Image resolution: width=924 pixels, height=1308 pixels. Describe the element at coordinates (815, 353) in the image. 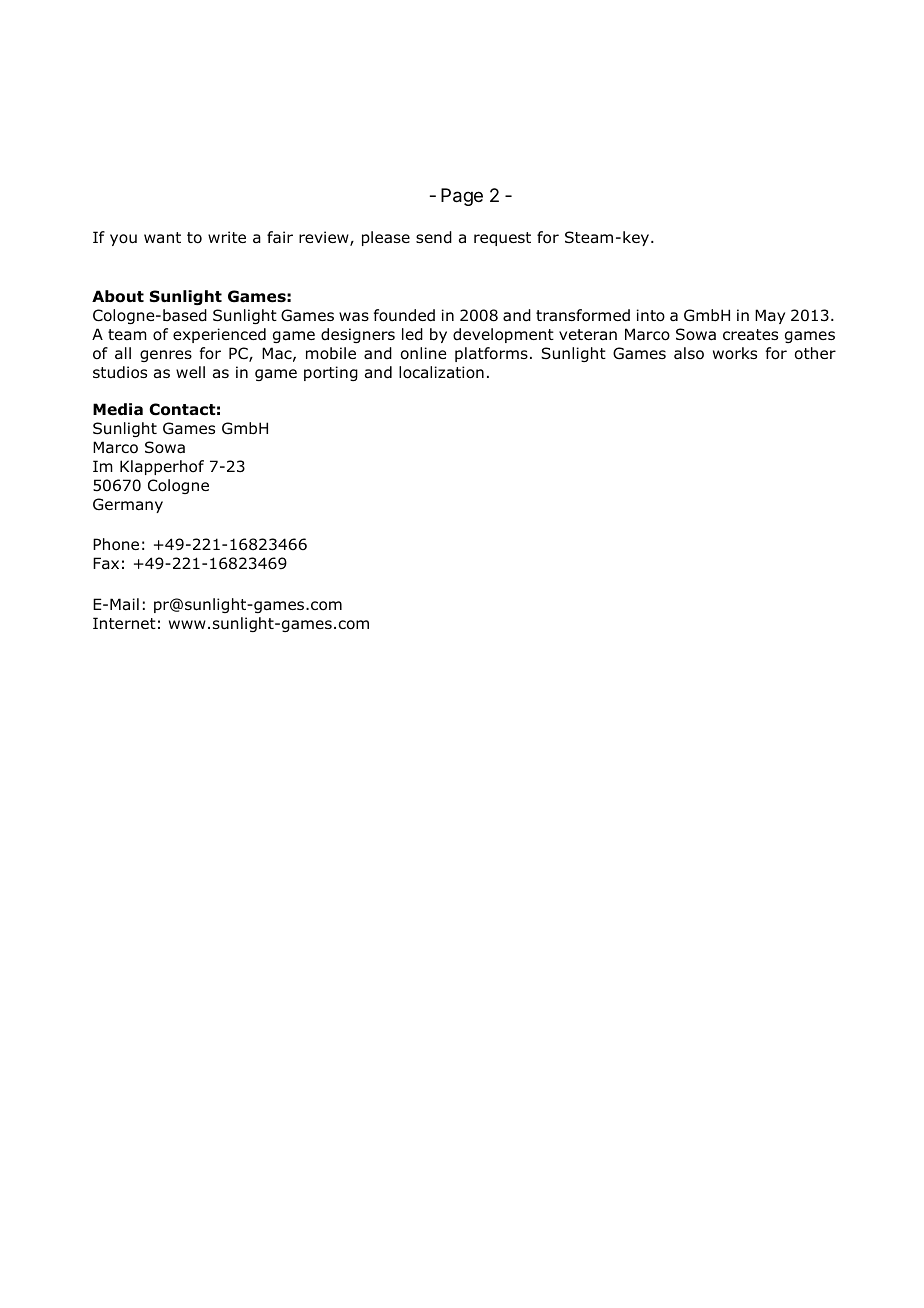

I see `other` at that location.
